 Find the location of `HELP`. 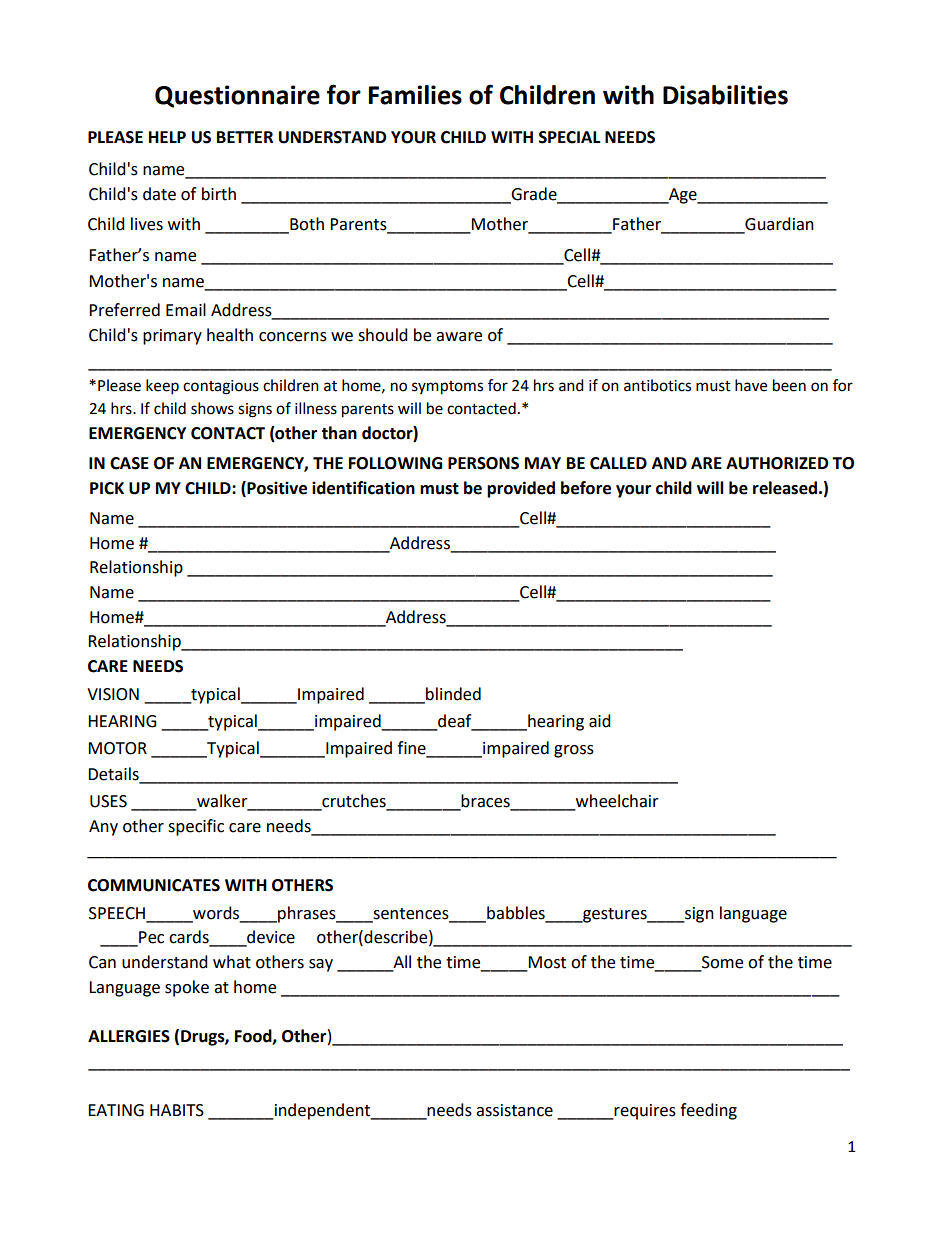

HELP is located at coordinates (167, 137).
